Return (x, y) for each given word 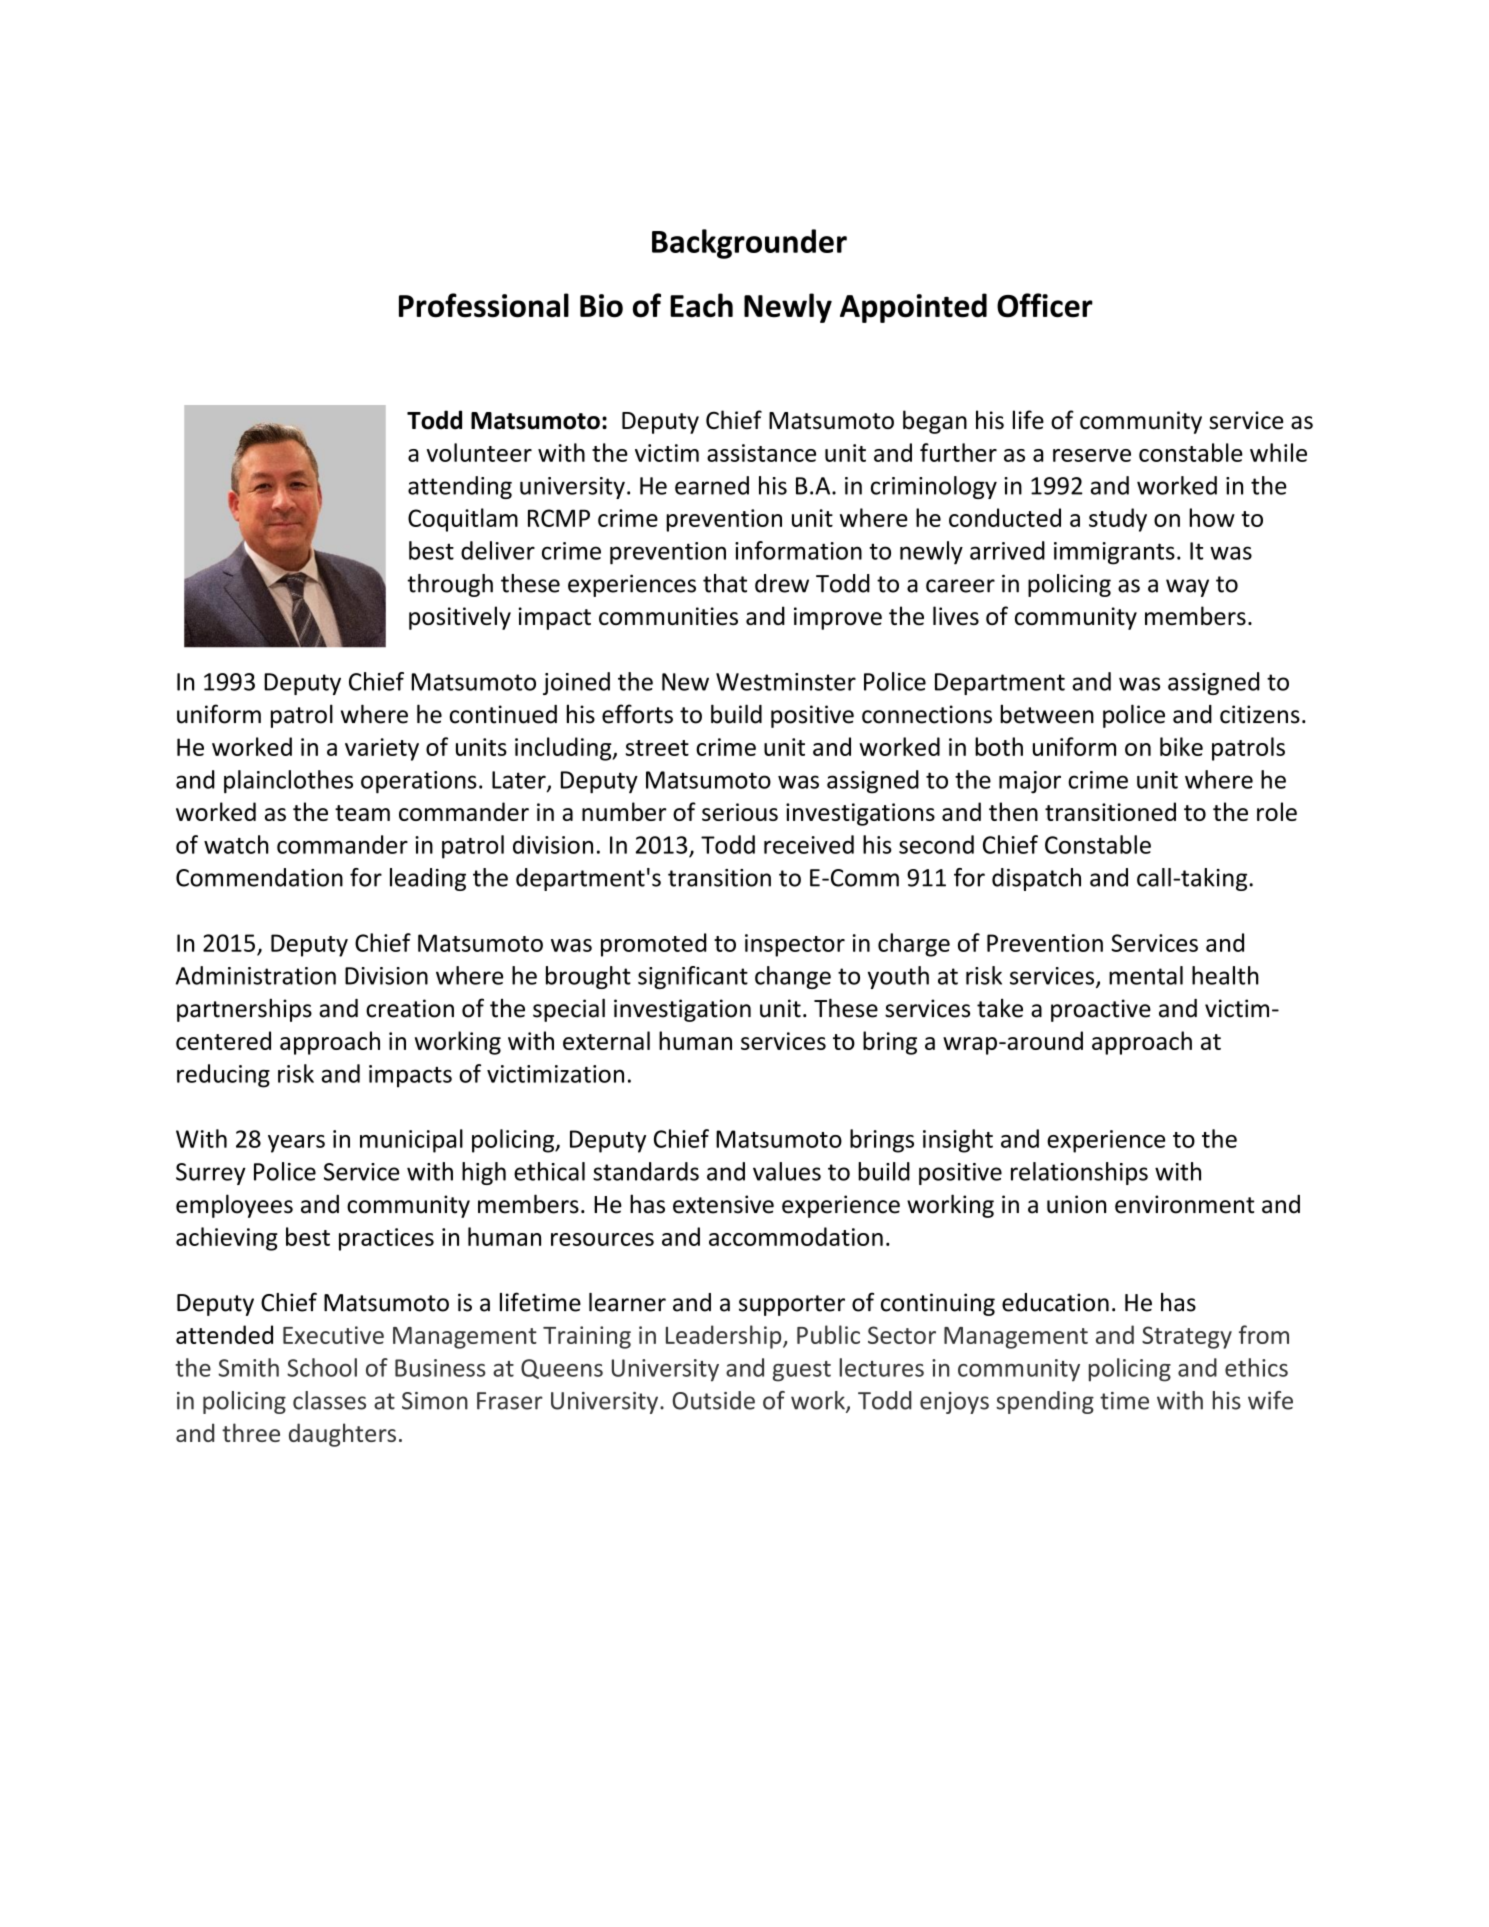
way (1187, 588)
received (809, 844)
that (725, 583)
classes (329, 1400)
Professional (484, 305)
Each (701, 305)
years (296, 1144)
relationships (1079, 1173)
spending (1045, 1402)
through (450, 585)
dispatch (1036, 879)
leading (428, 879)
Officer (1045, 305)
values (787, 1171)
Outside (713, 1400)
